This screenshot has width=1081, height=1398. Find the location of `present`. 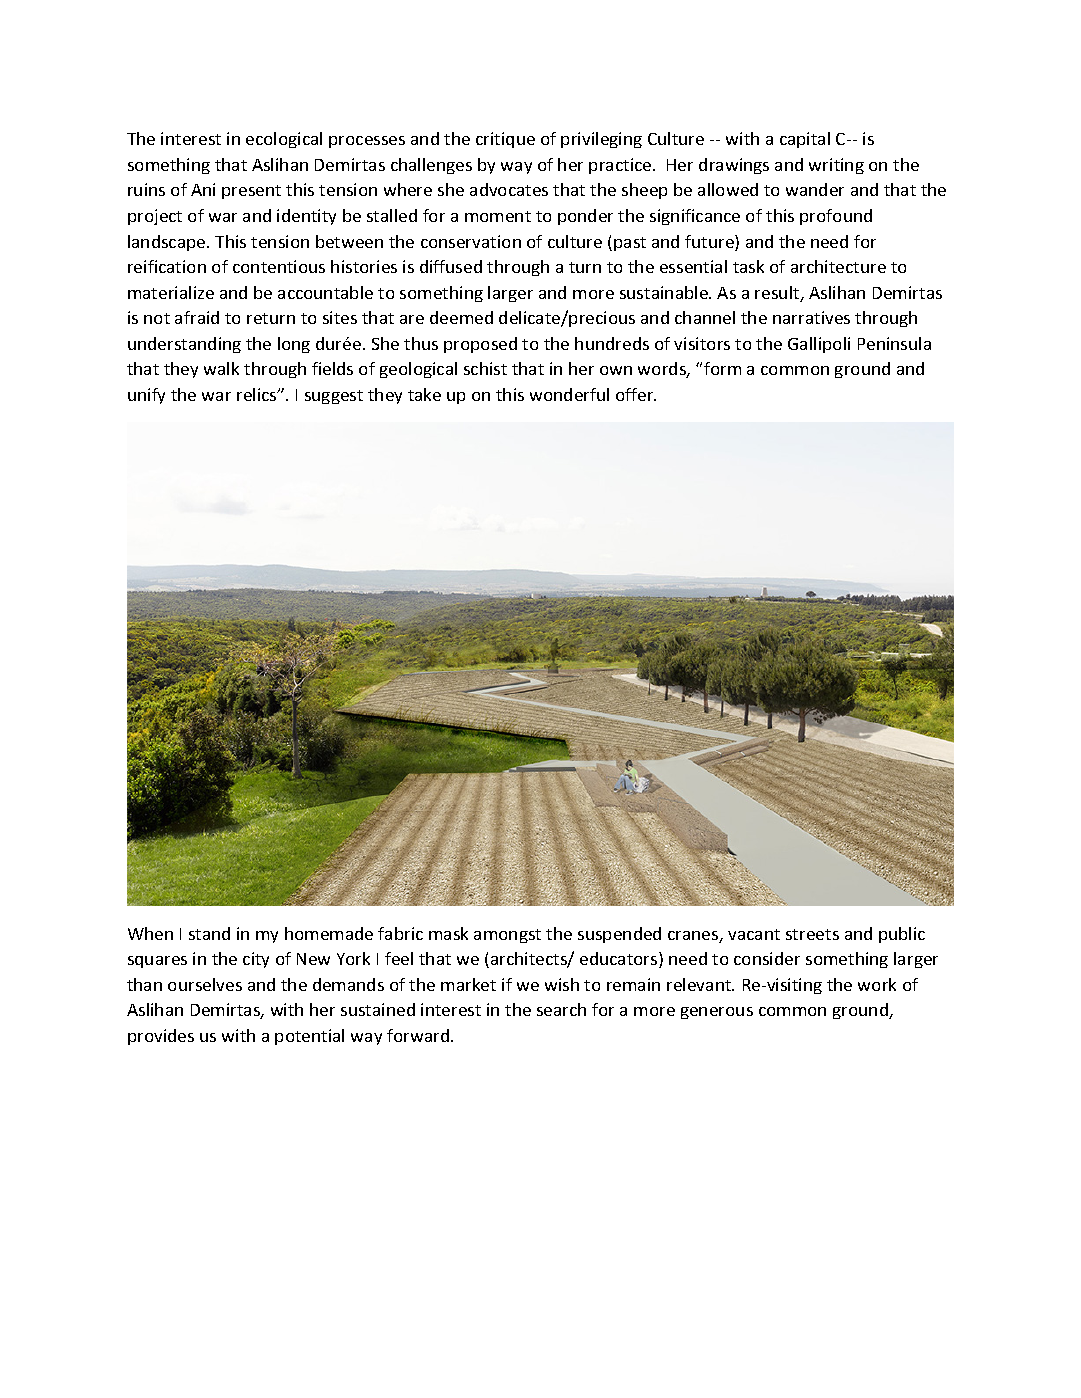

present is located at coordinates (251, 192).
